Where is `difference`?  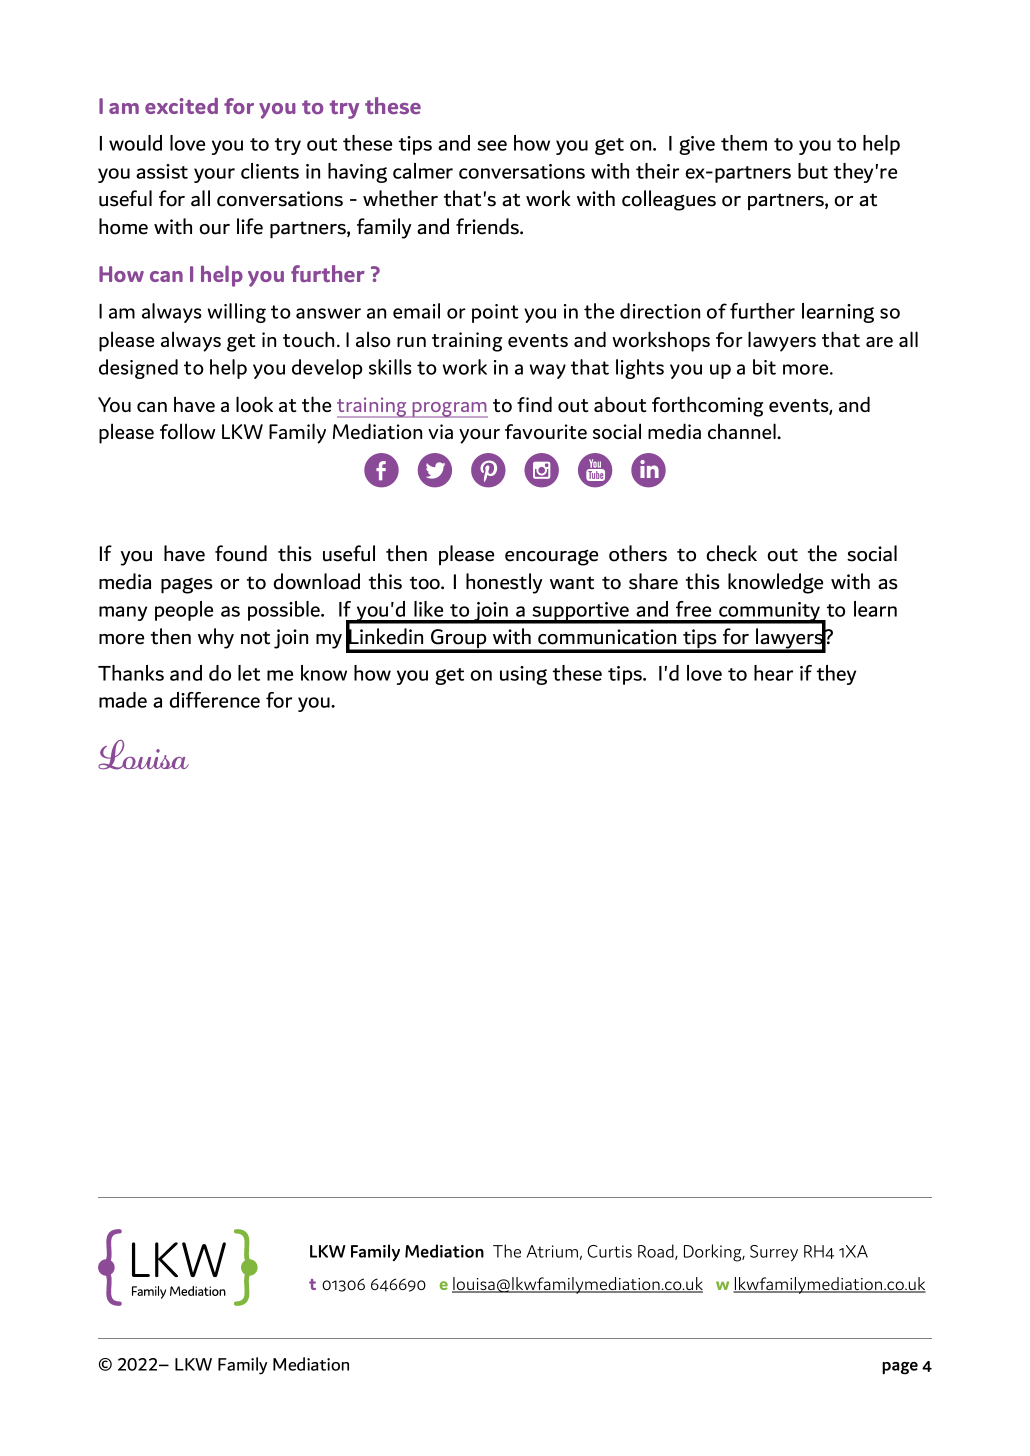 difference is located at coordinates (214, 700).
